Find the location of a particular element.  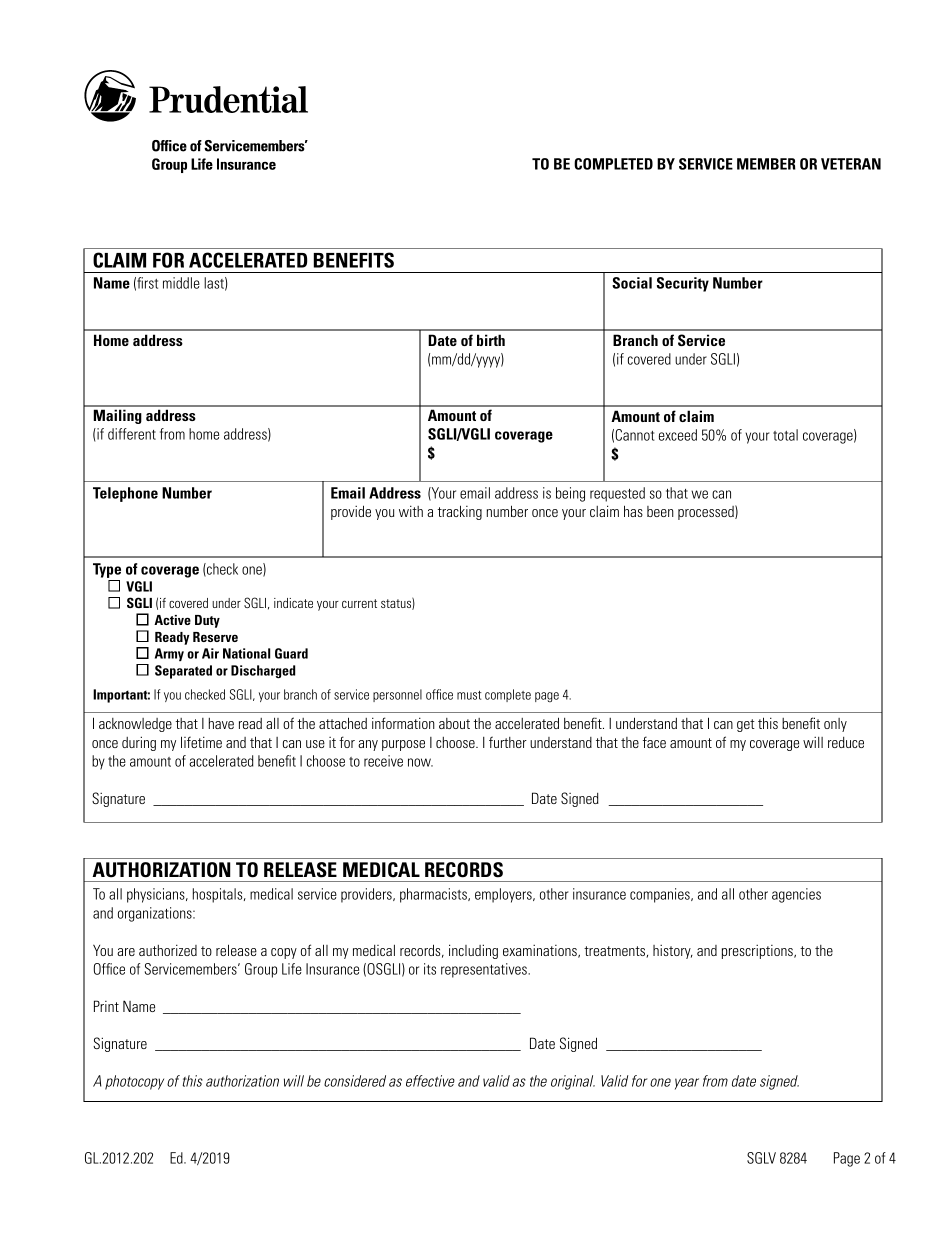

Social is located at coordinates (632, 283).
